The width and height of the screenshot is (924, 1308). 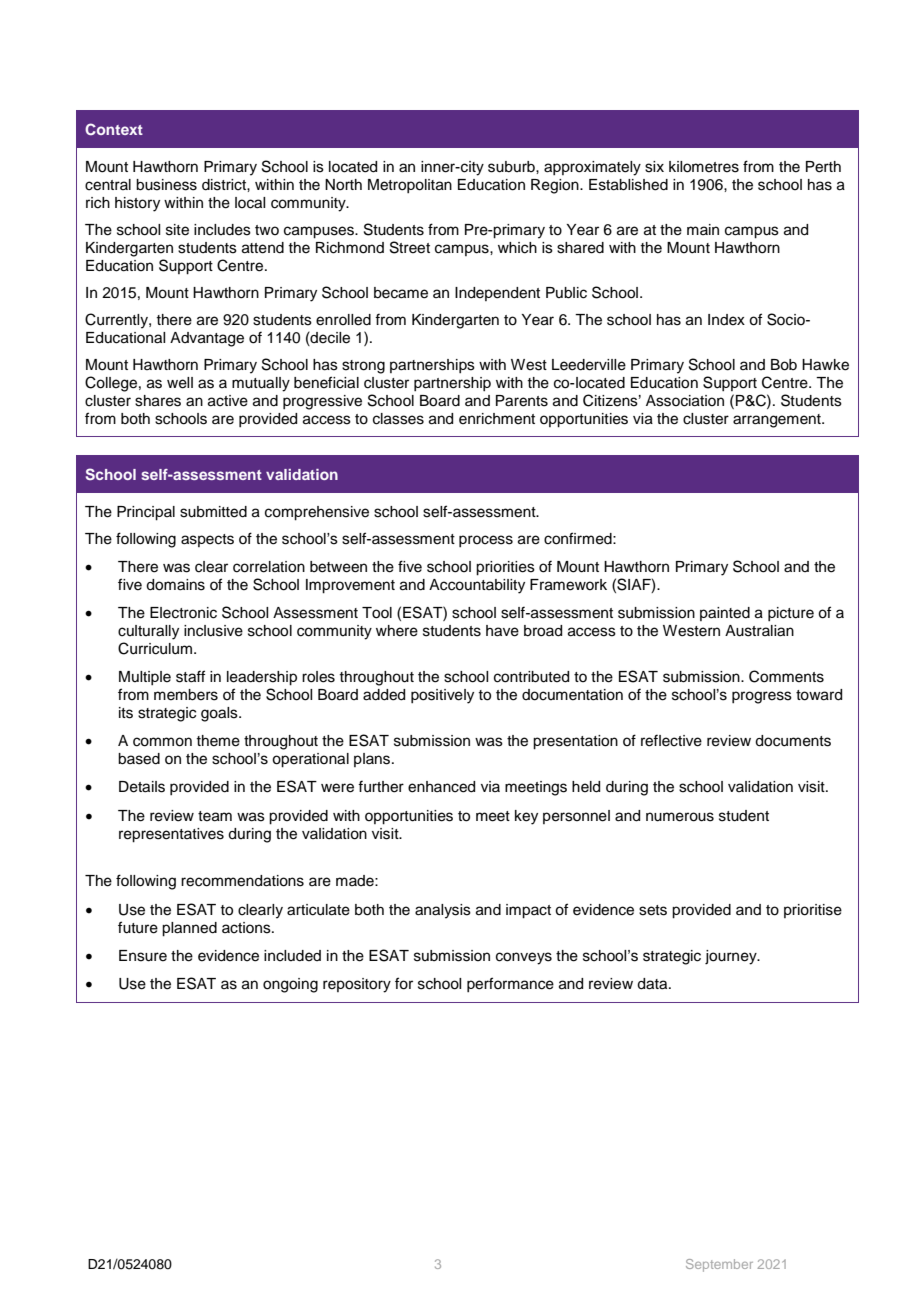 I want to click on submitted, so click(x=213, y=512).
